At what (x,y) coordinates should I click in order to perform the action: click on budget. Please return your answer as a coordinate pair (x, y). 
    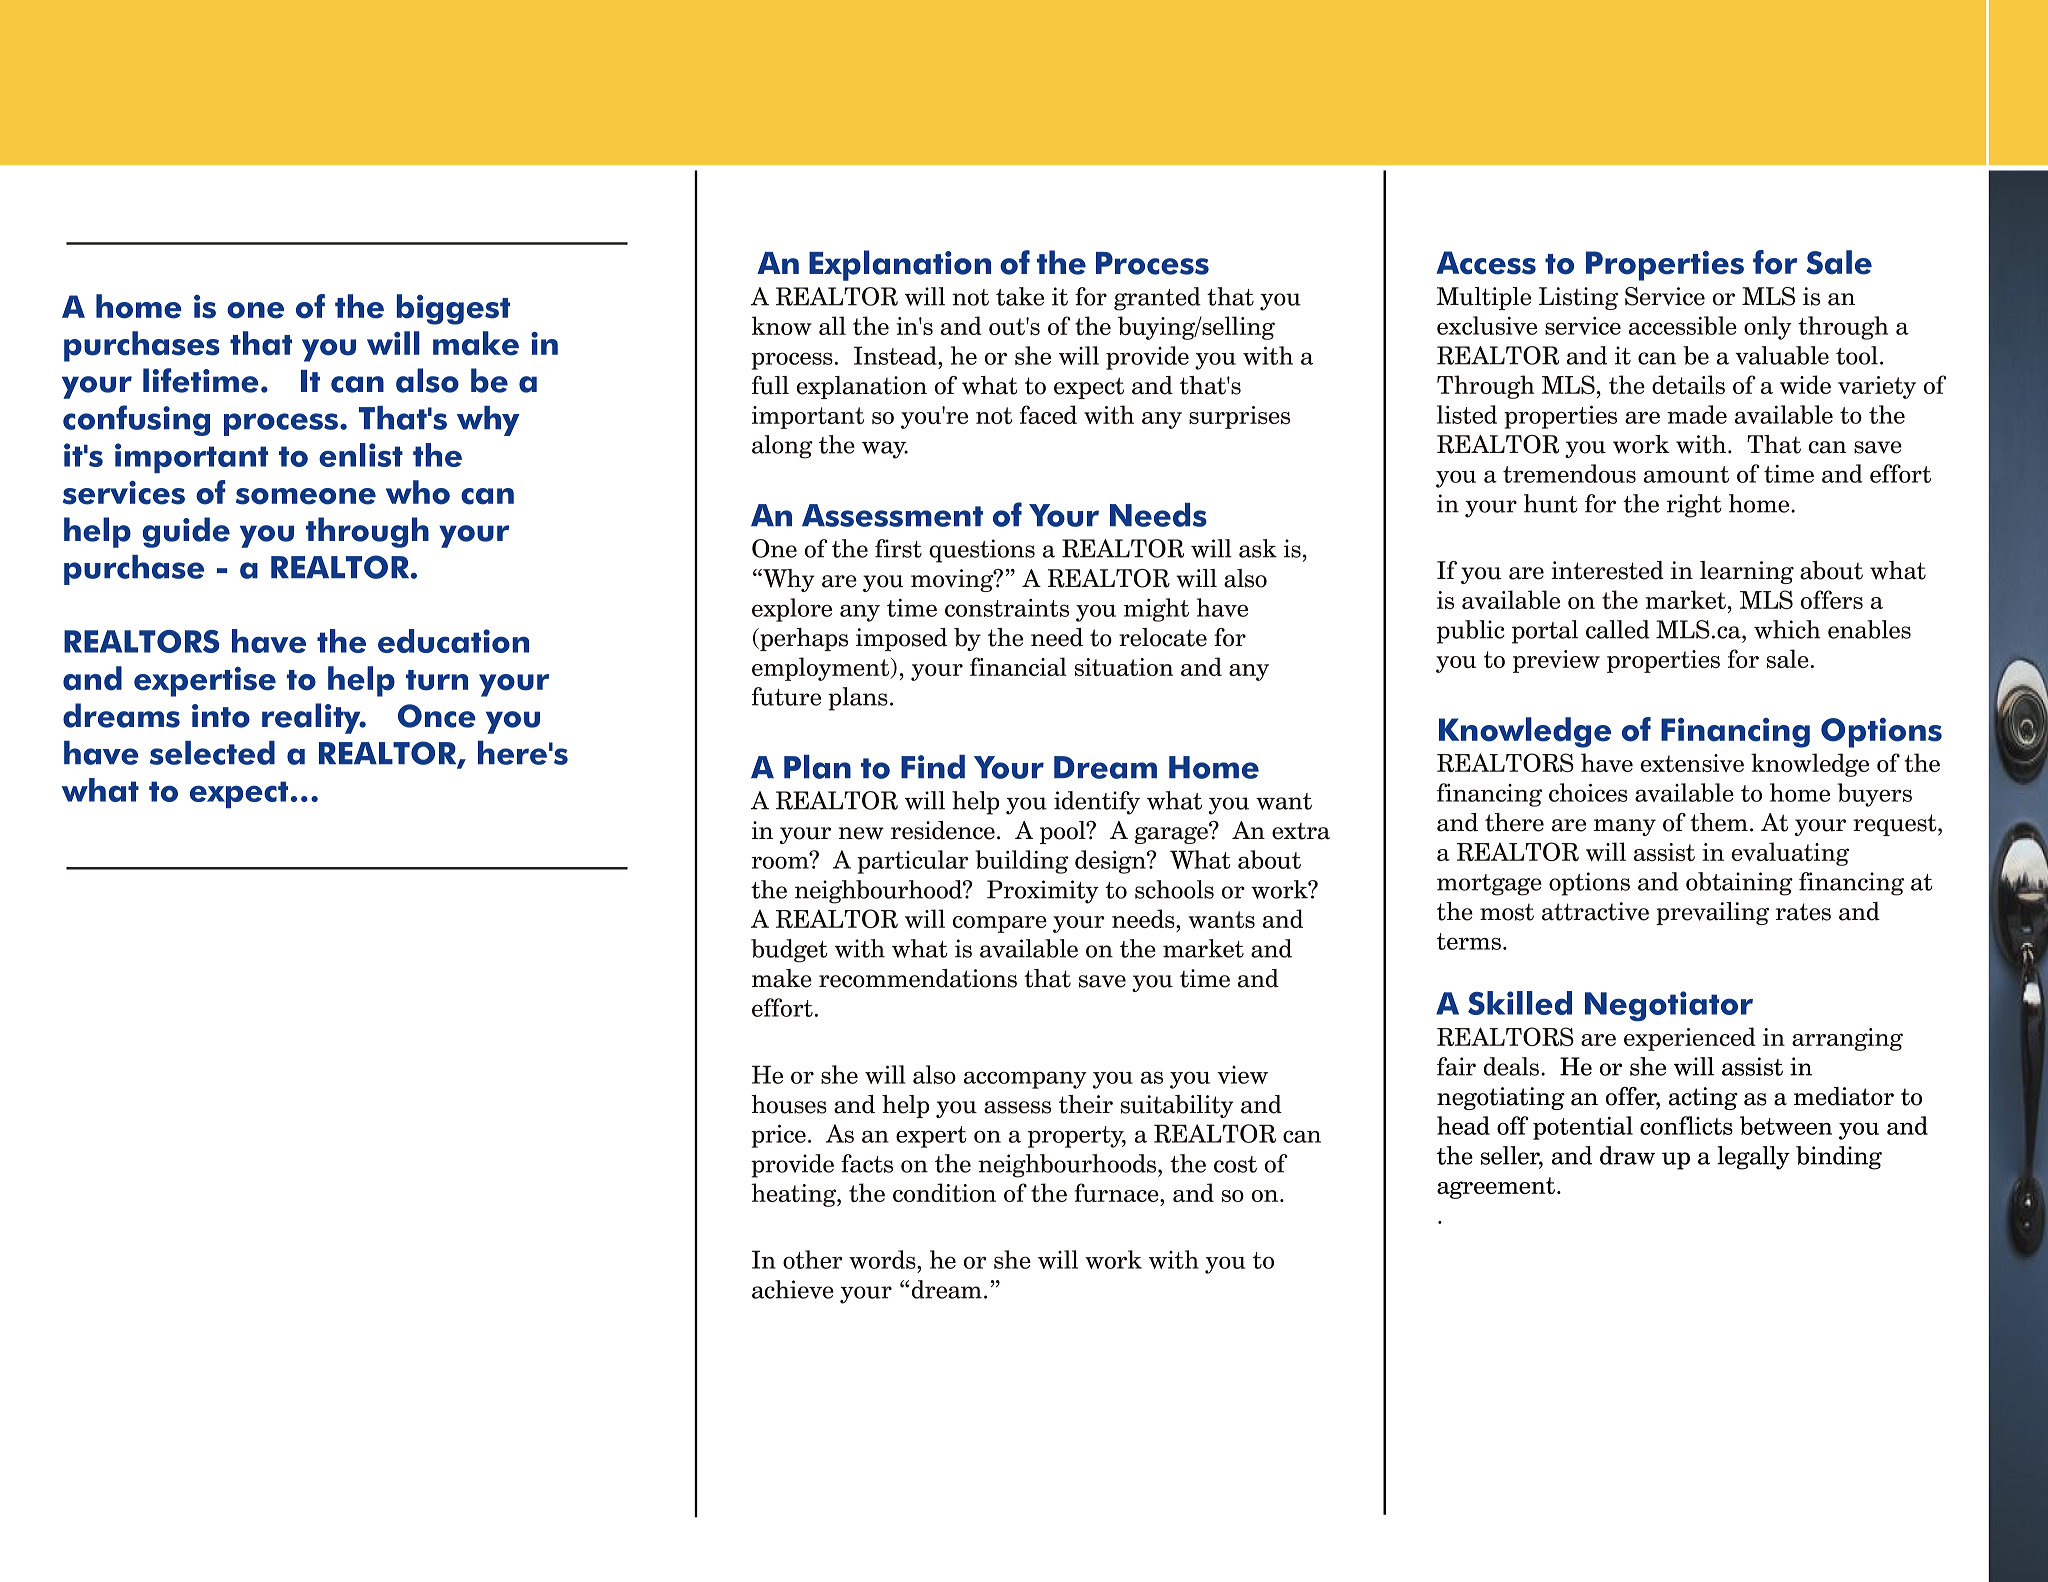
    Looking at the image, I should click on (789, 951).
